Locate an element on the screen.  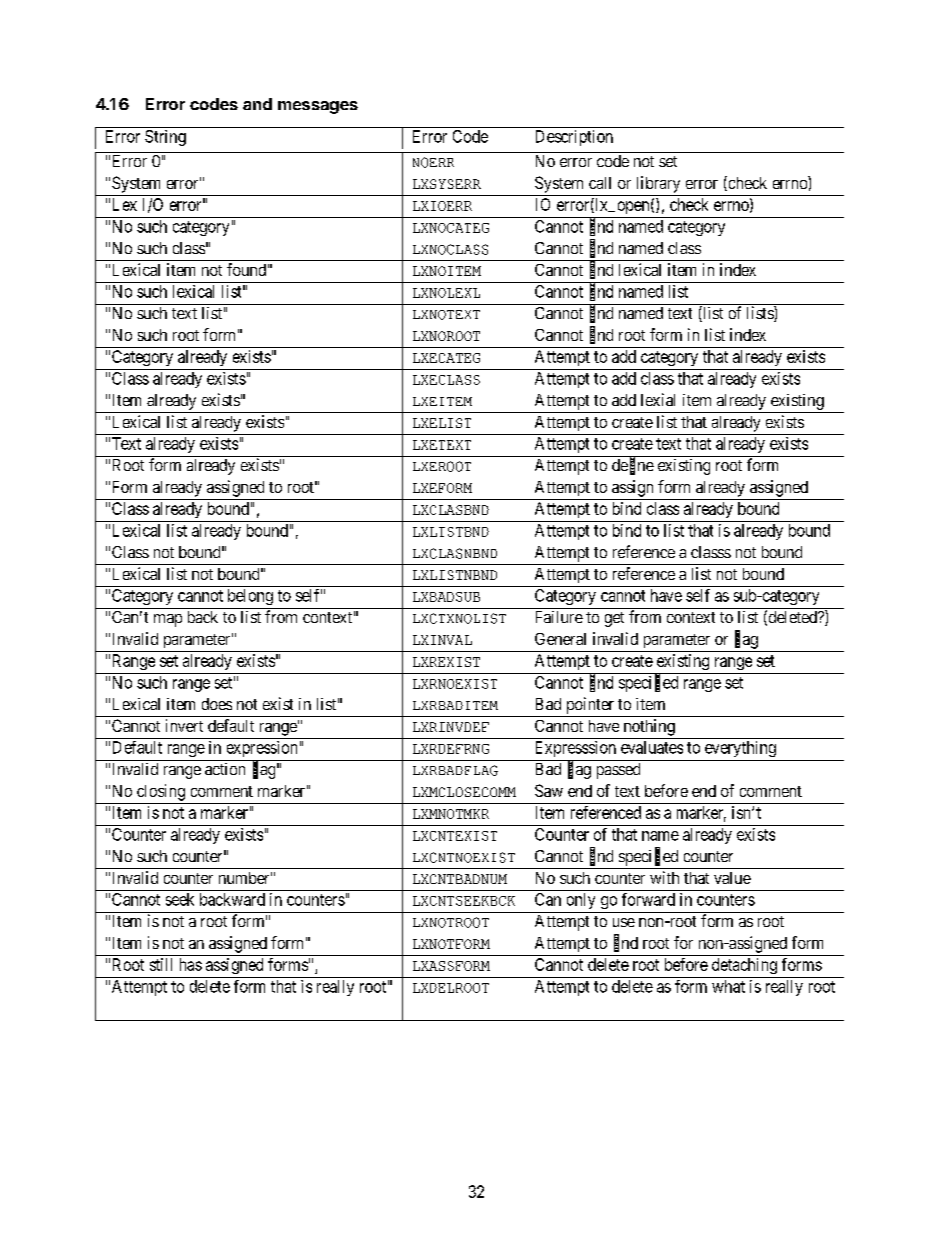
has is located at coordinates (191, 964).
